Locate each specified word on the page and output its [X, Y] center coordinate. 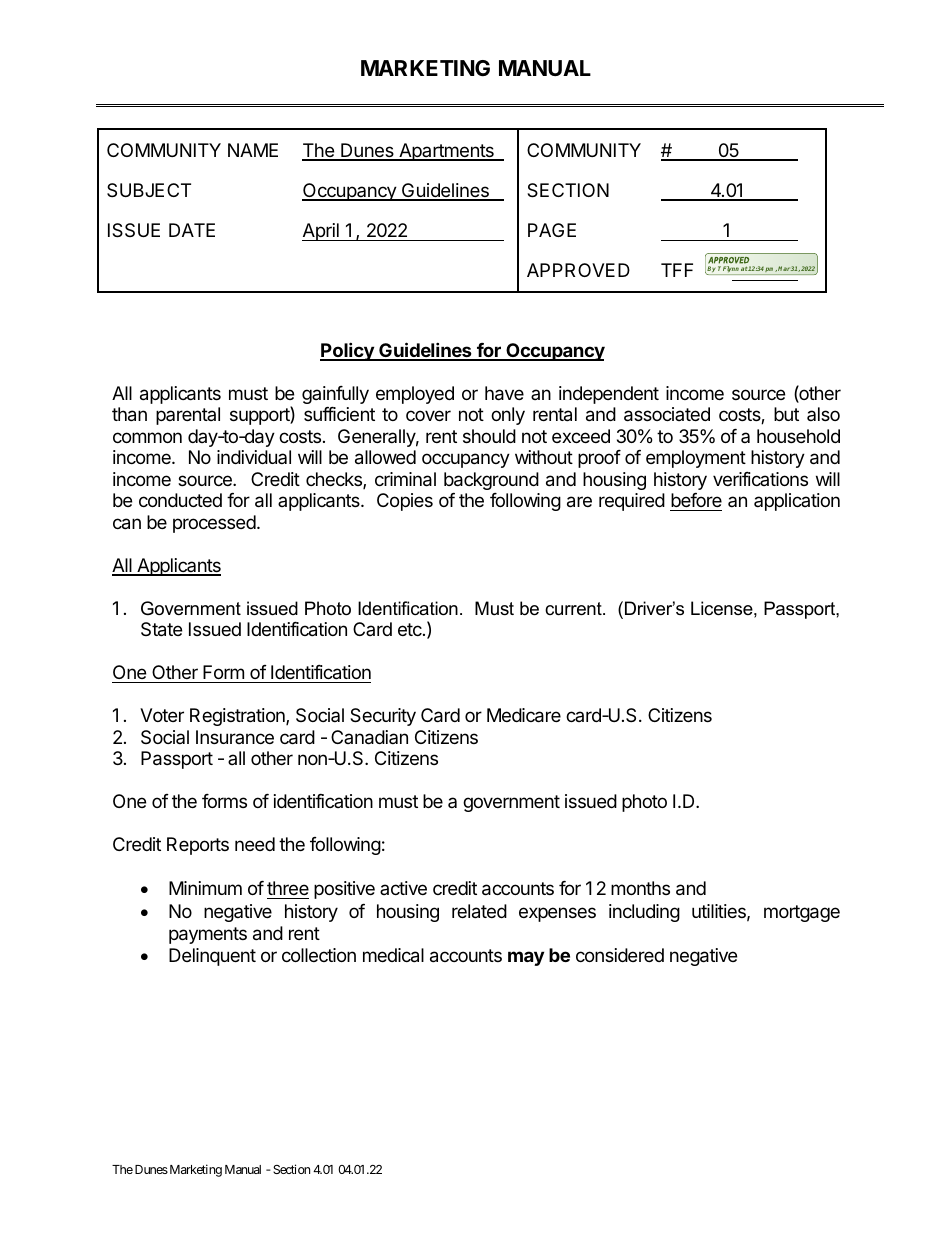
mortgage [802, 913]
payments [208, 935]
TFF [677, 270]
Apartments [446, 152]
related [479, 911]
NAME [253, 150]
